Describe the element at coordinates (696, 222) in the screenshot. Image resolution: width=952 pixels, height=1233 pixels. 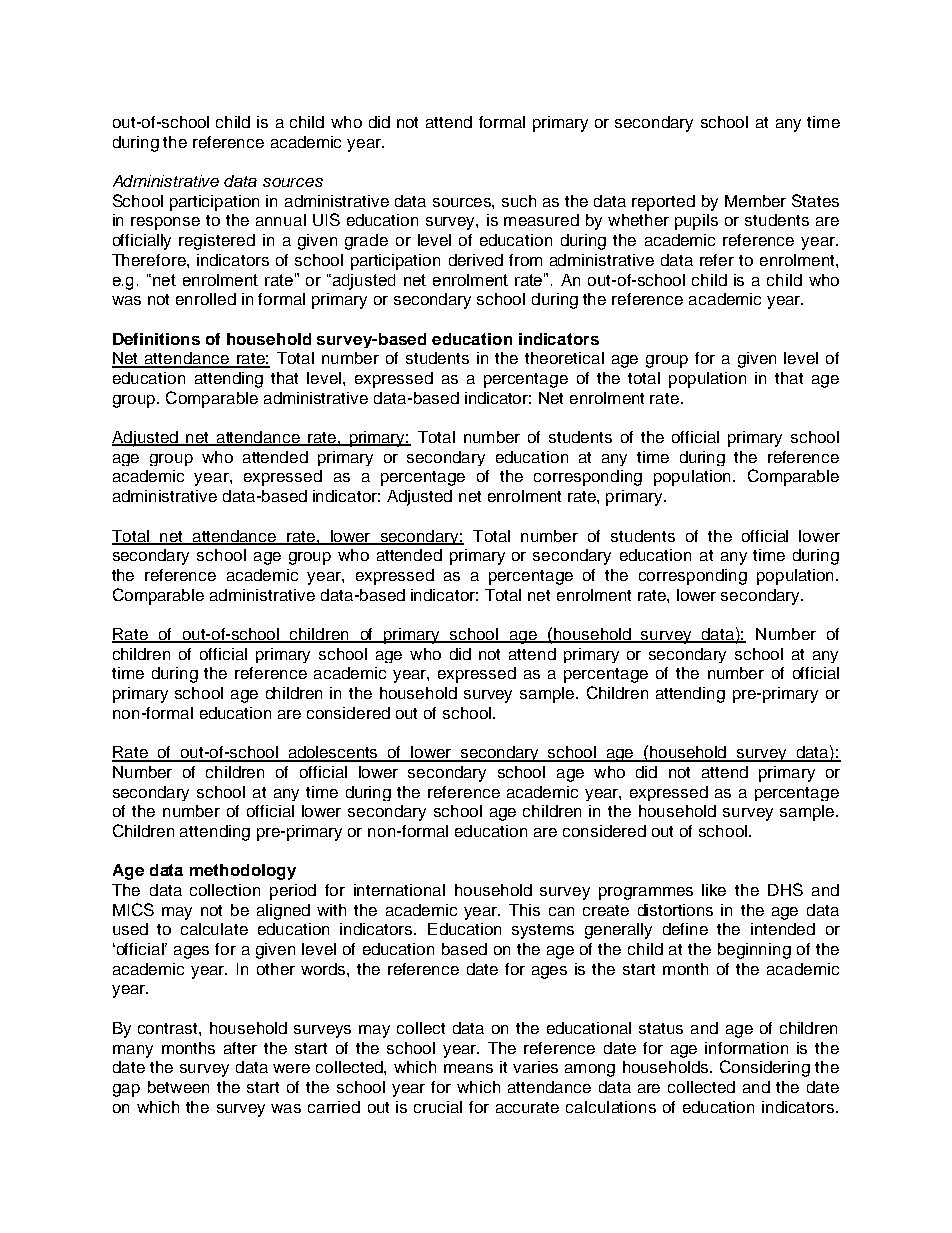
I see `pupils` at that location.
